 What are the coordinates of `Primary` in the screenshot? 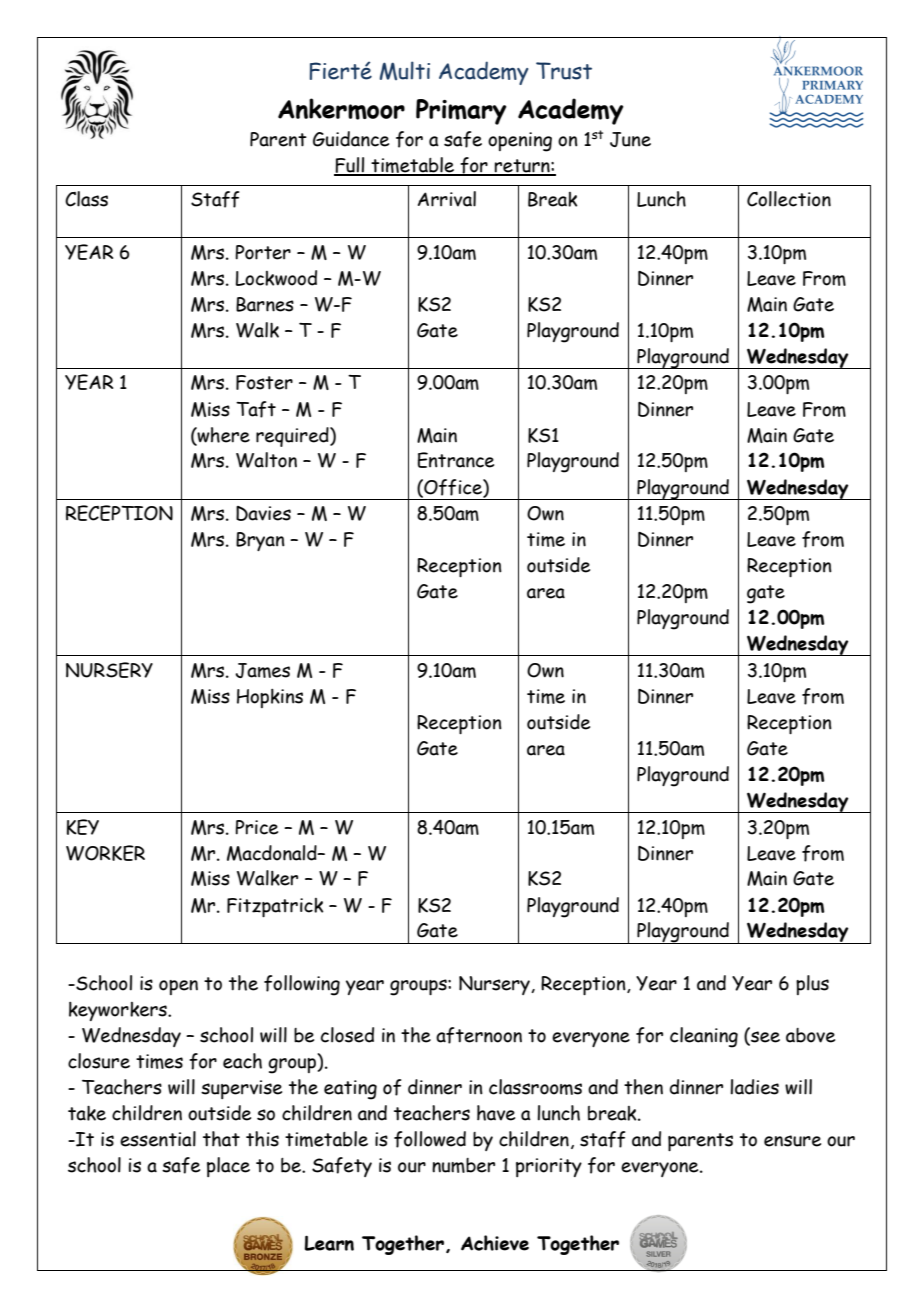 It's located at (461, 112).
